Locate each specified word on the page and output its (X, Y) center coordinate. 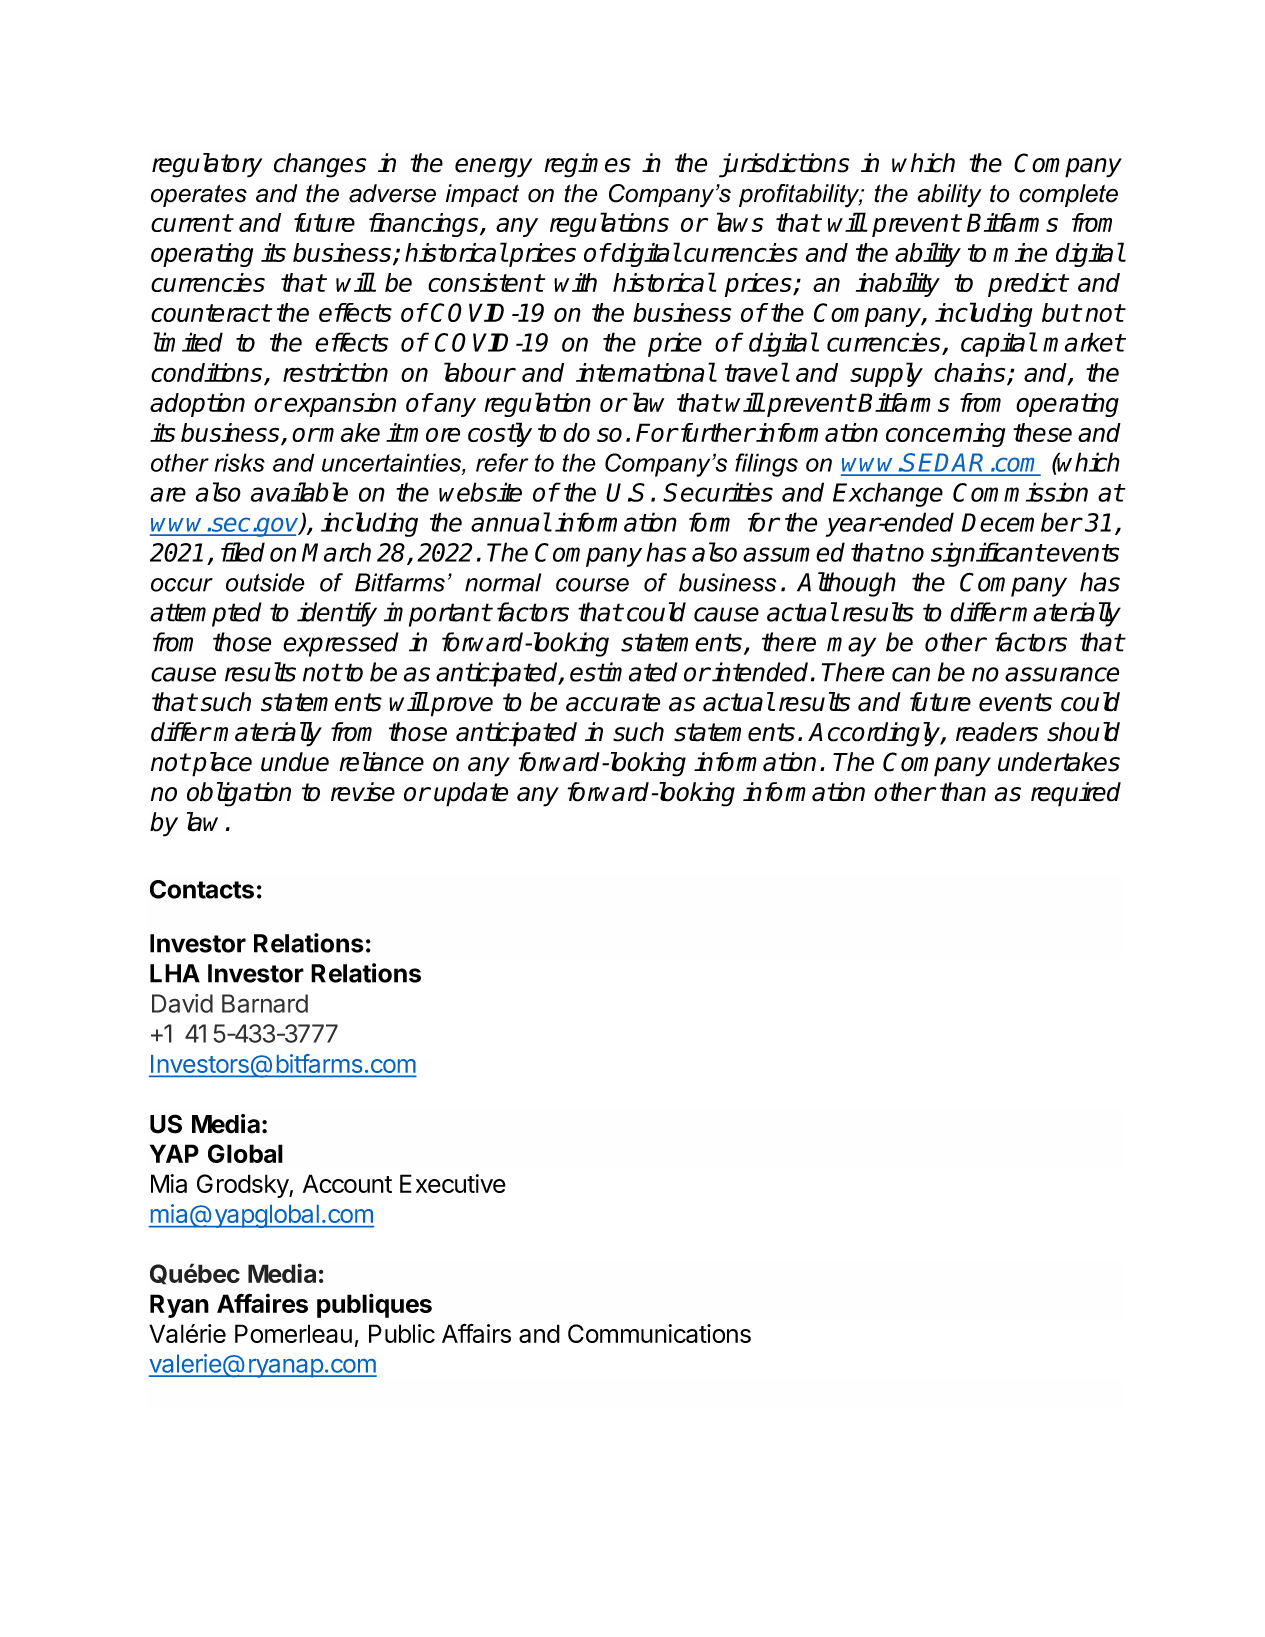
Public (402, 1333)
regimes (587, 165)
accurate (613, 702)
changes (320, 165)
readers (997, 732)
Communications (659, 1333)
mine (1020, 252)
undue (295, 762)
